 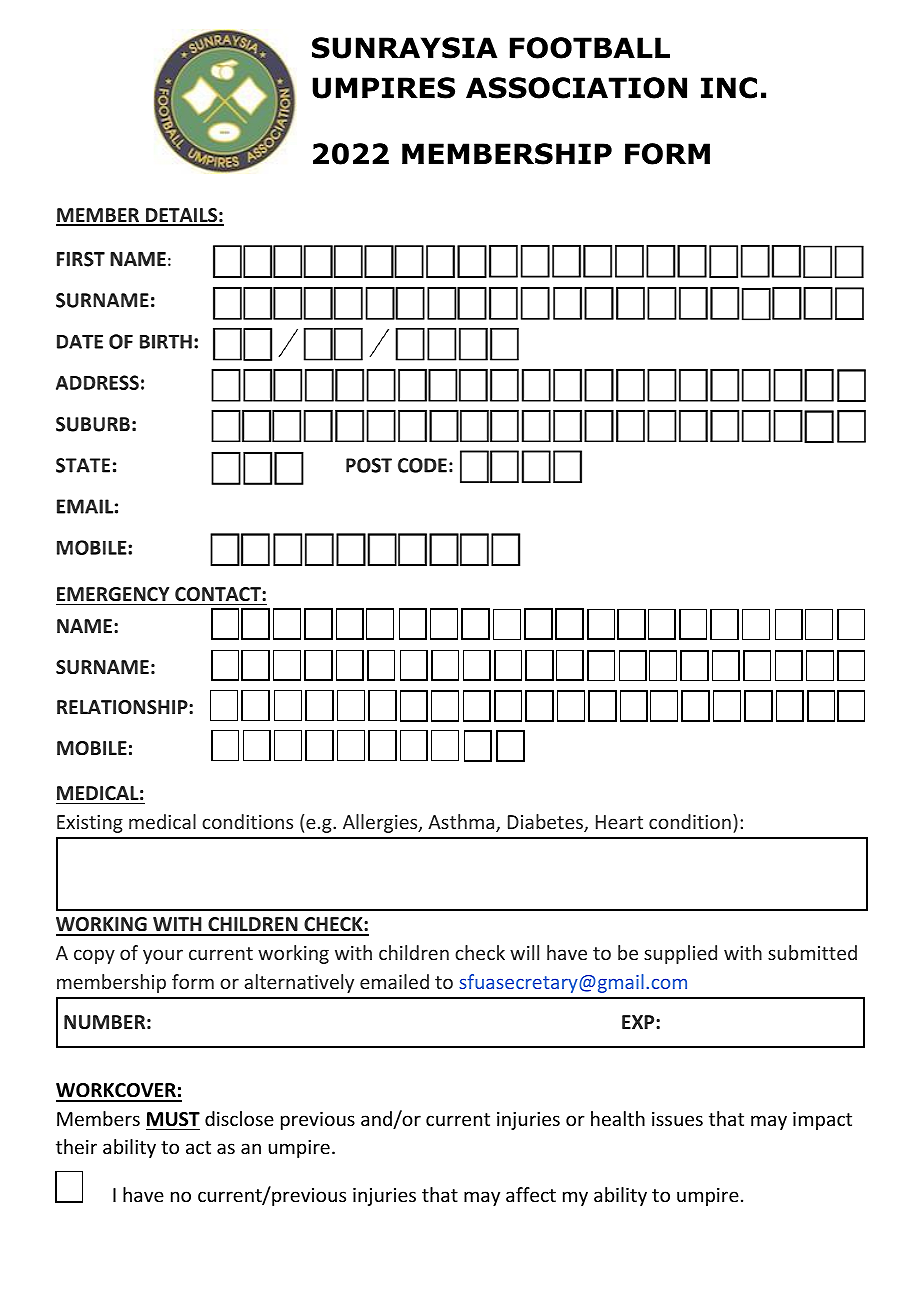 What do you see at coordinates (729, 88) in the screenshot?
I see `INC` at bounding box center [729, 88].
